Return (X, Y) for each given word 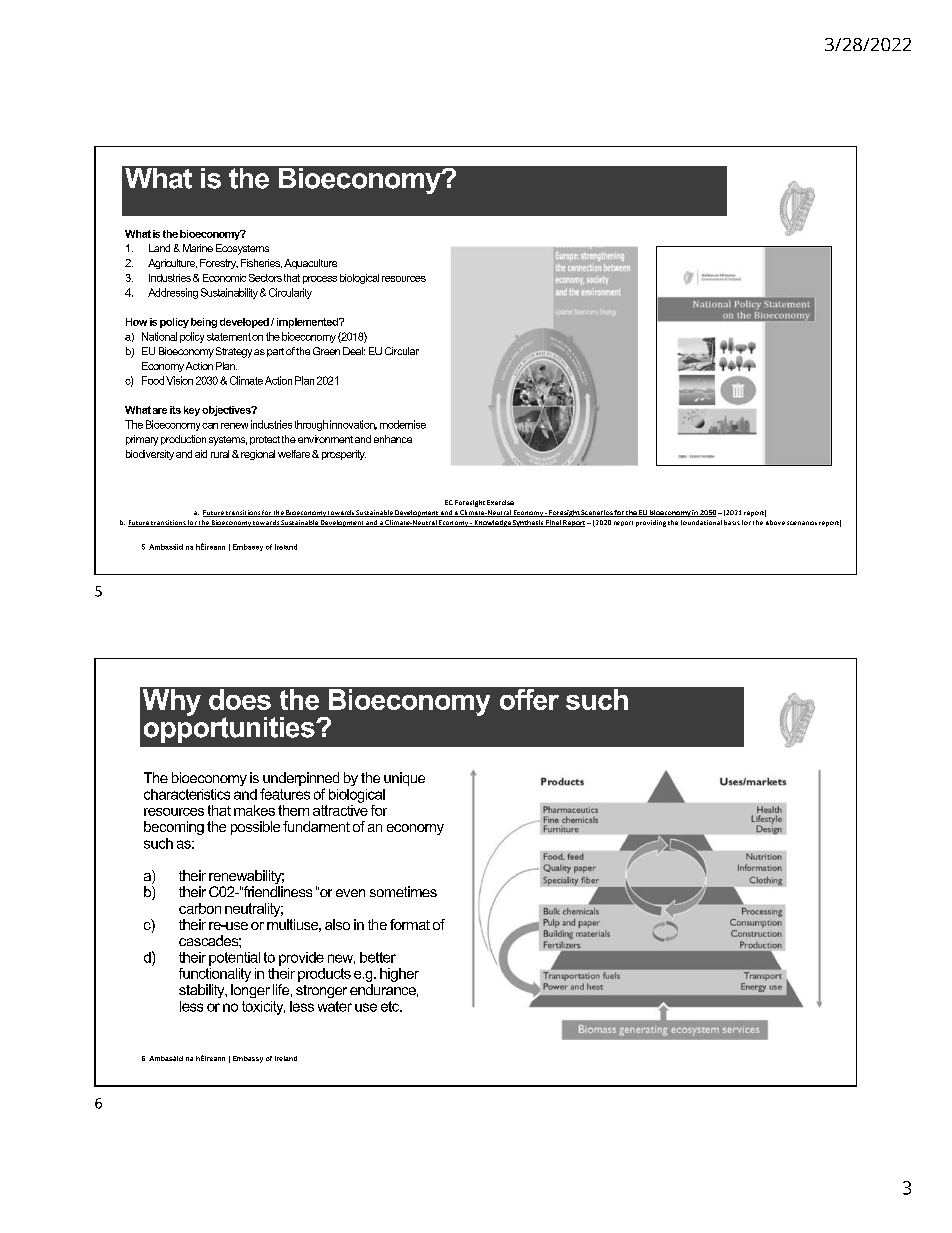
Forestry (219, 264)
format (410, 924)
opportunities (230, 728)
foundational (701, 522)
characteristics (187, 794)
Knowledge (492, 523)
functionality (215, 973)
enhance (393, 439)
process (320, 280)
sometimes (403, 891)
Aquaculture (310, 264)
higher (399, 975)
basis (732, 522)
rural (220, 454)
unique (404, 779)
